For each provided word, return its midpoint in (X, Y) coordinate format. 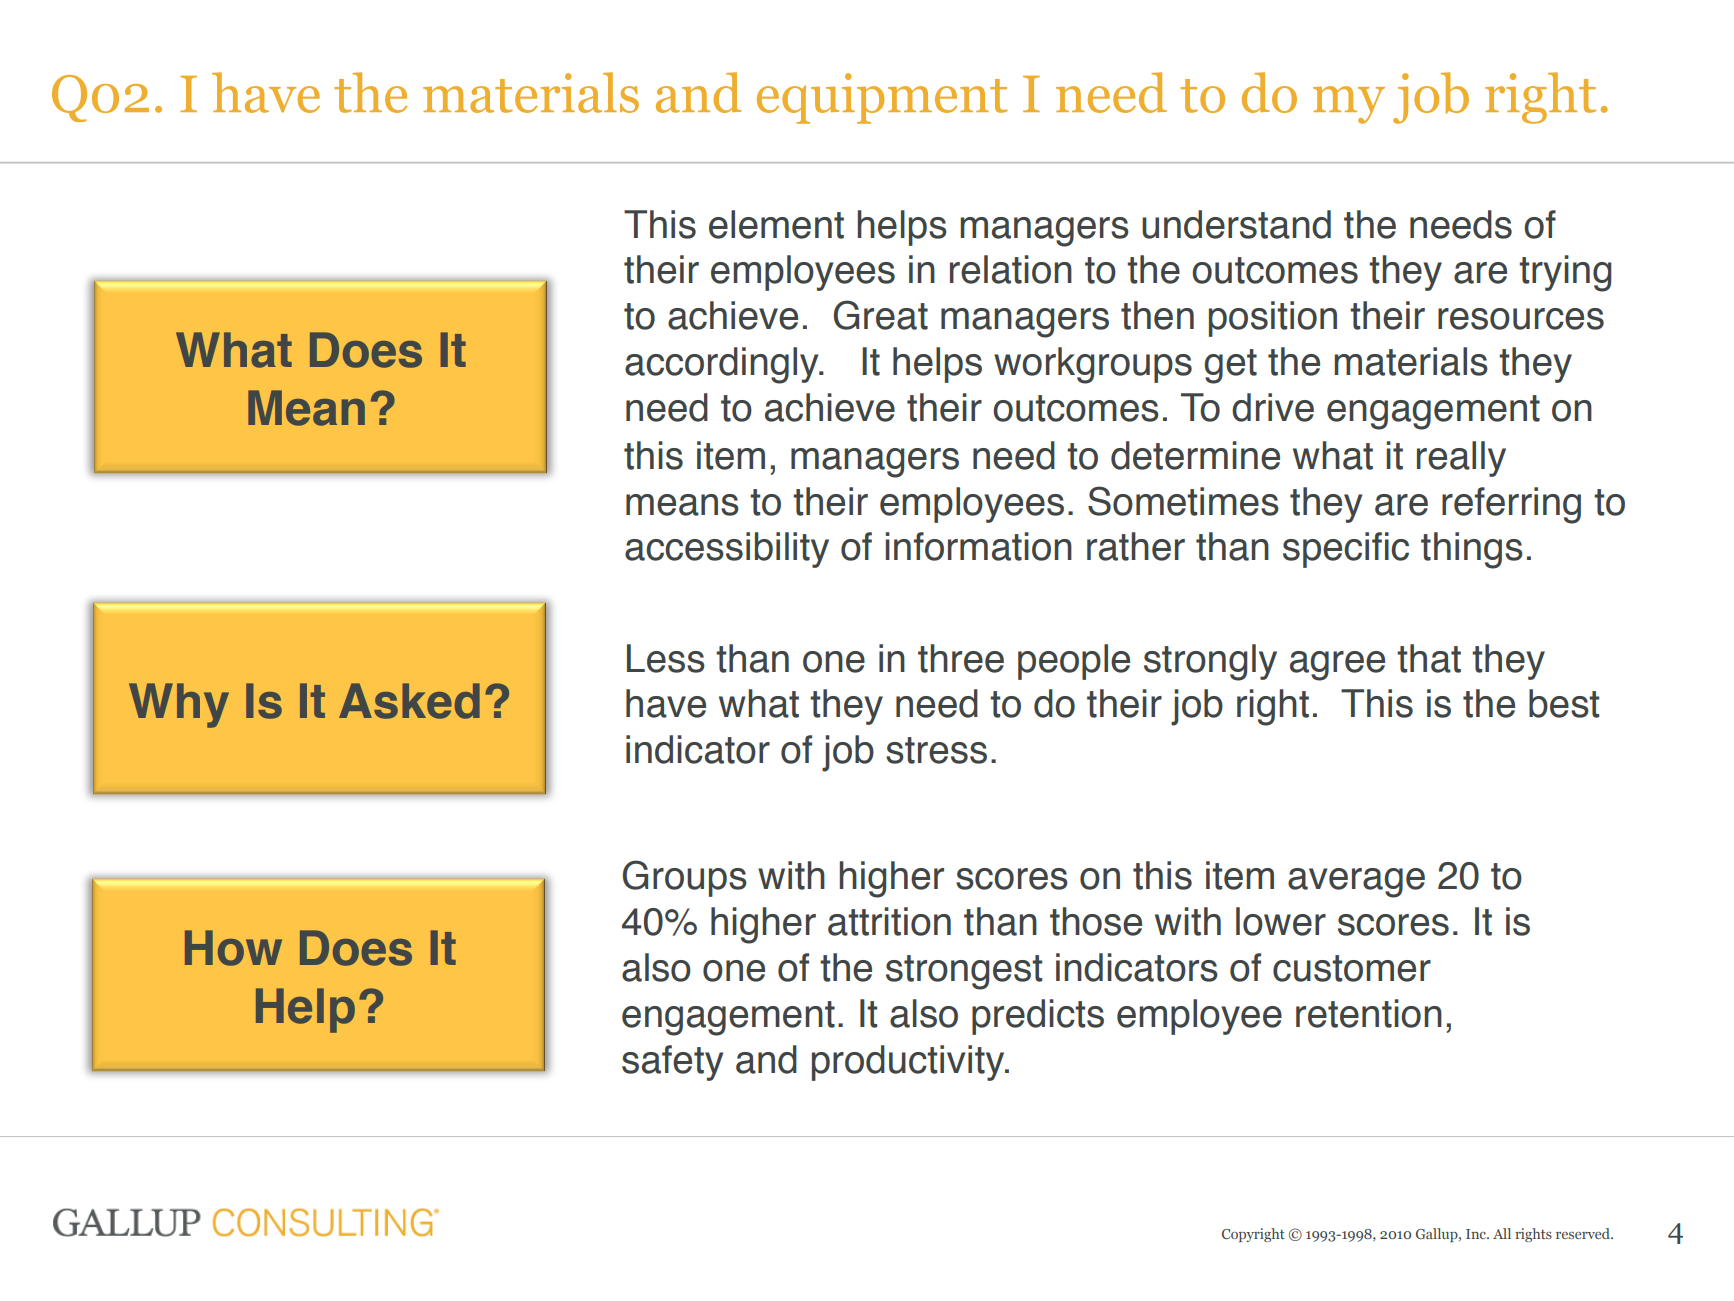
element (776, 224)
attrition (889, 921)
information (978, 546)
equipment (882, 98)
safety (672, 1063)
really (1461, 459)
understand (1236, 224)
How (233, 948)
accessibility (727, 550)
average (1356, 883)
